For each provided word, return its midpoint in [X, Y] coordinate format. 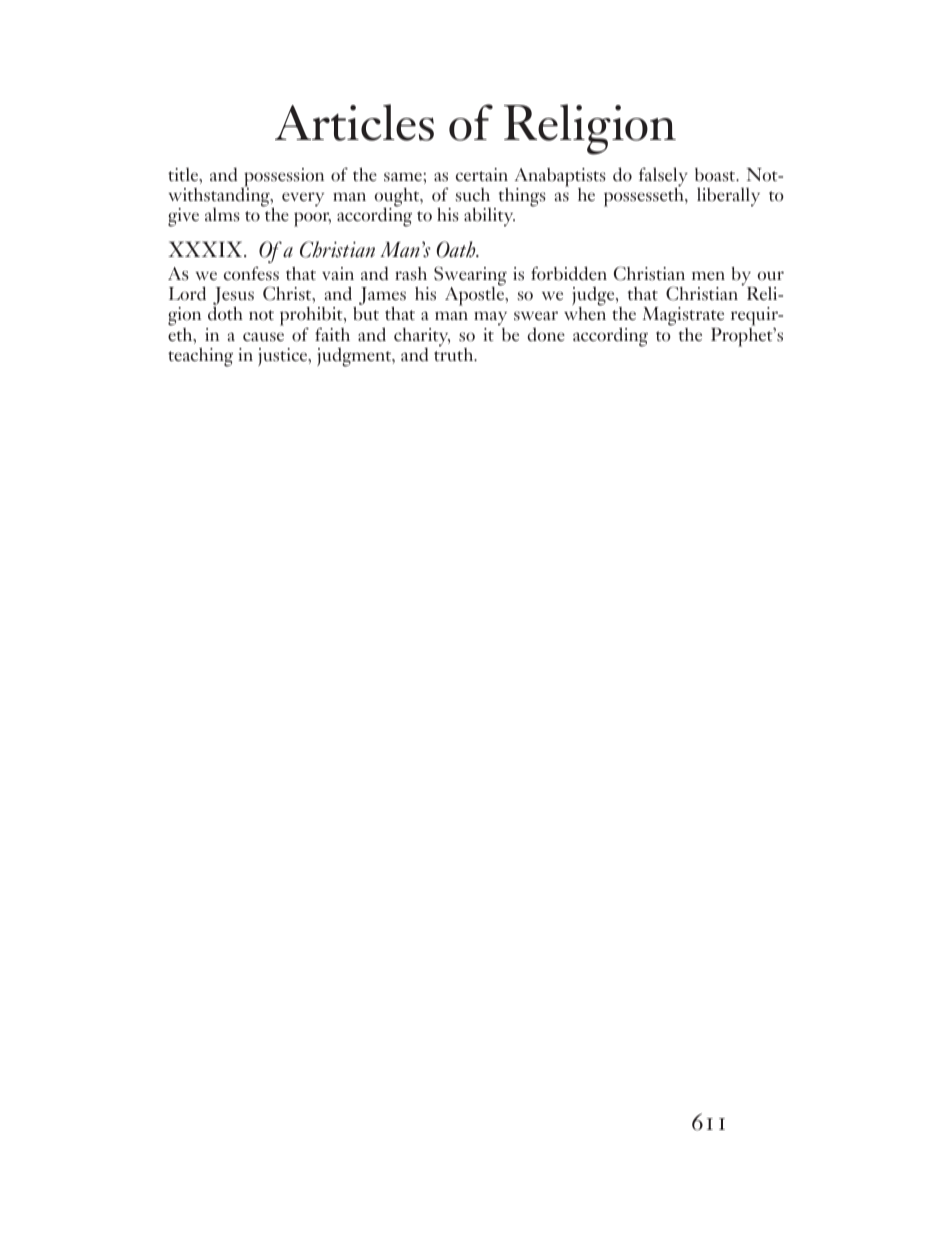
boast [716, 175]
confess [251, 273]
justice [284, 357]
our [771, 275]
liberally [728, 197]
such [472, 194]
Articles [354, 122]
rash [411, 273]
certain [482, 174]
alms [222, 214]
